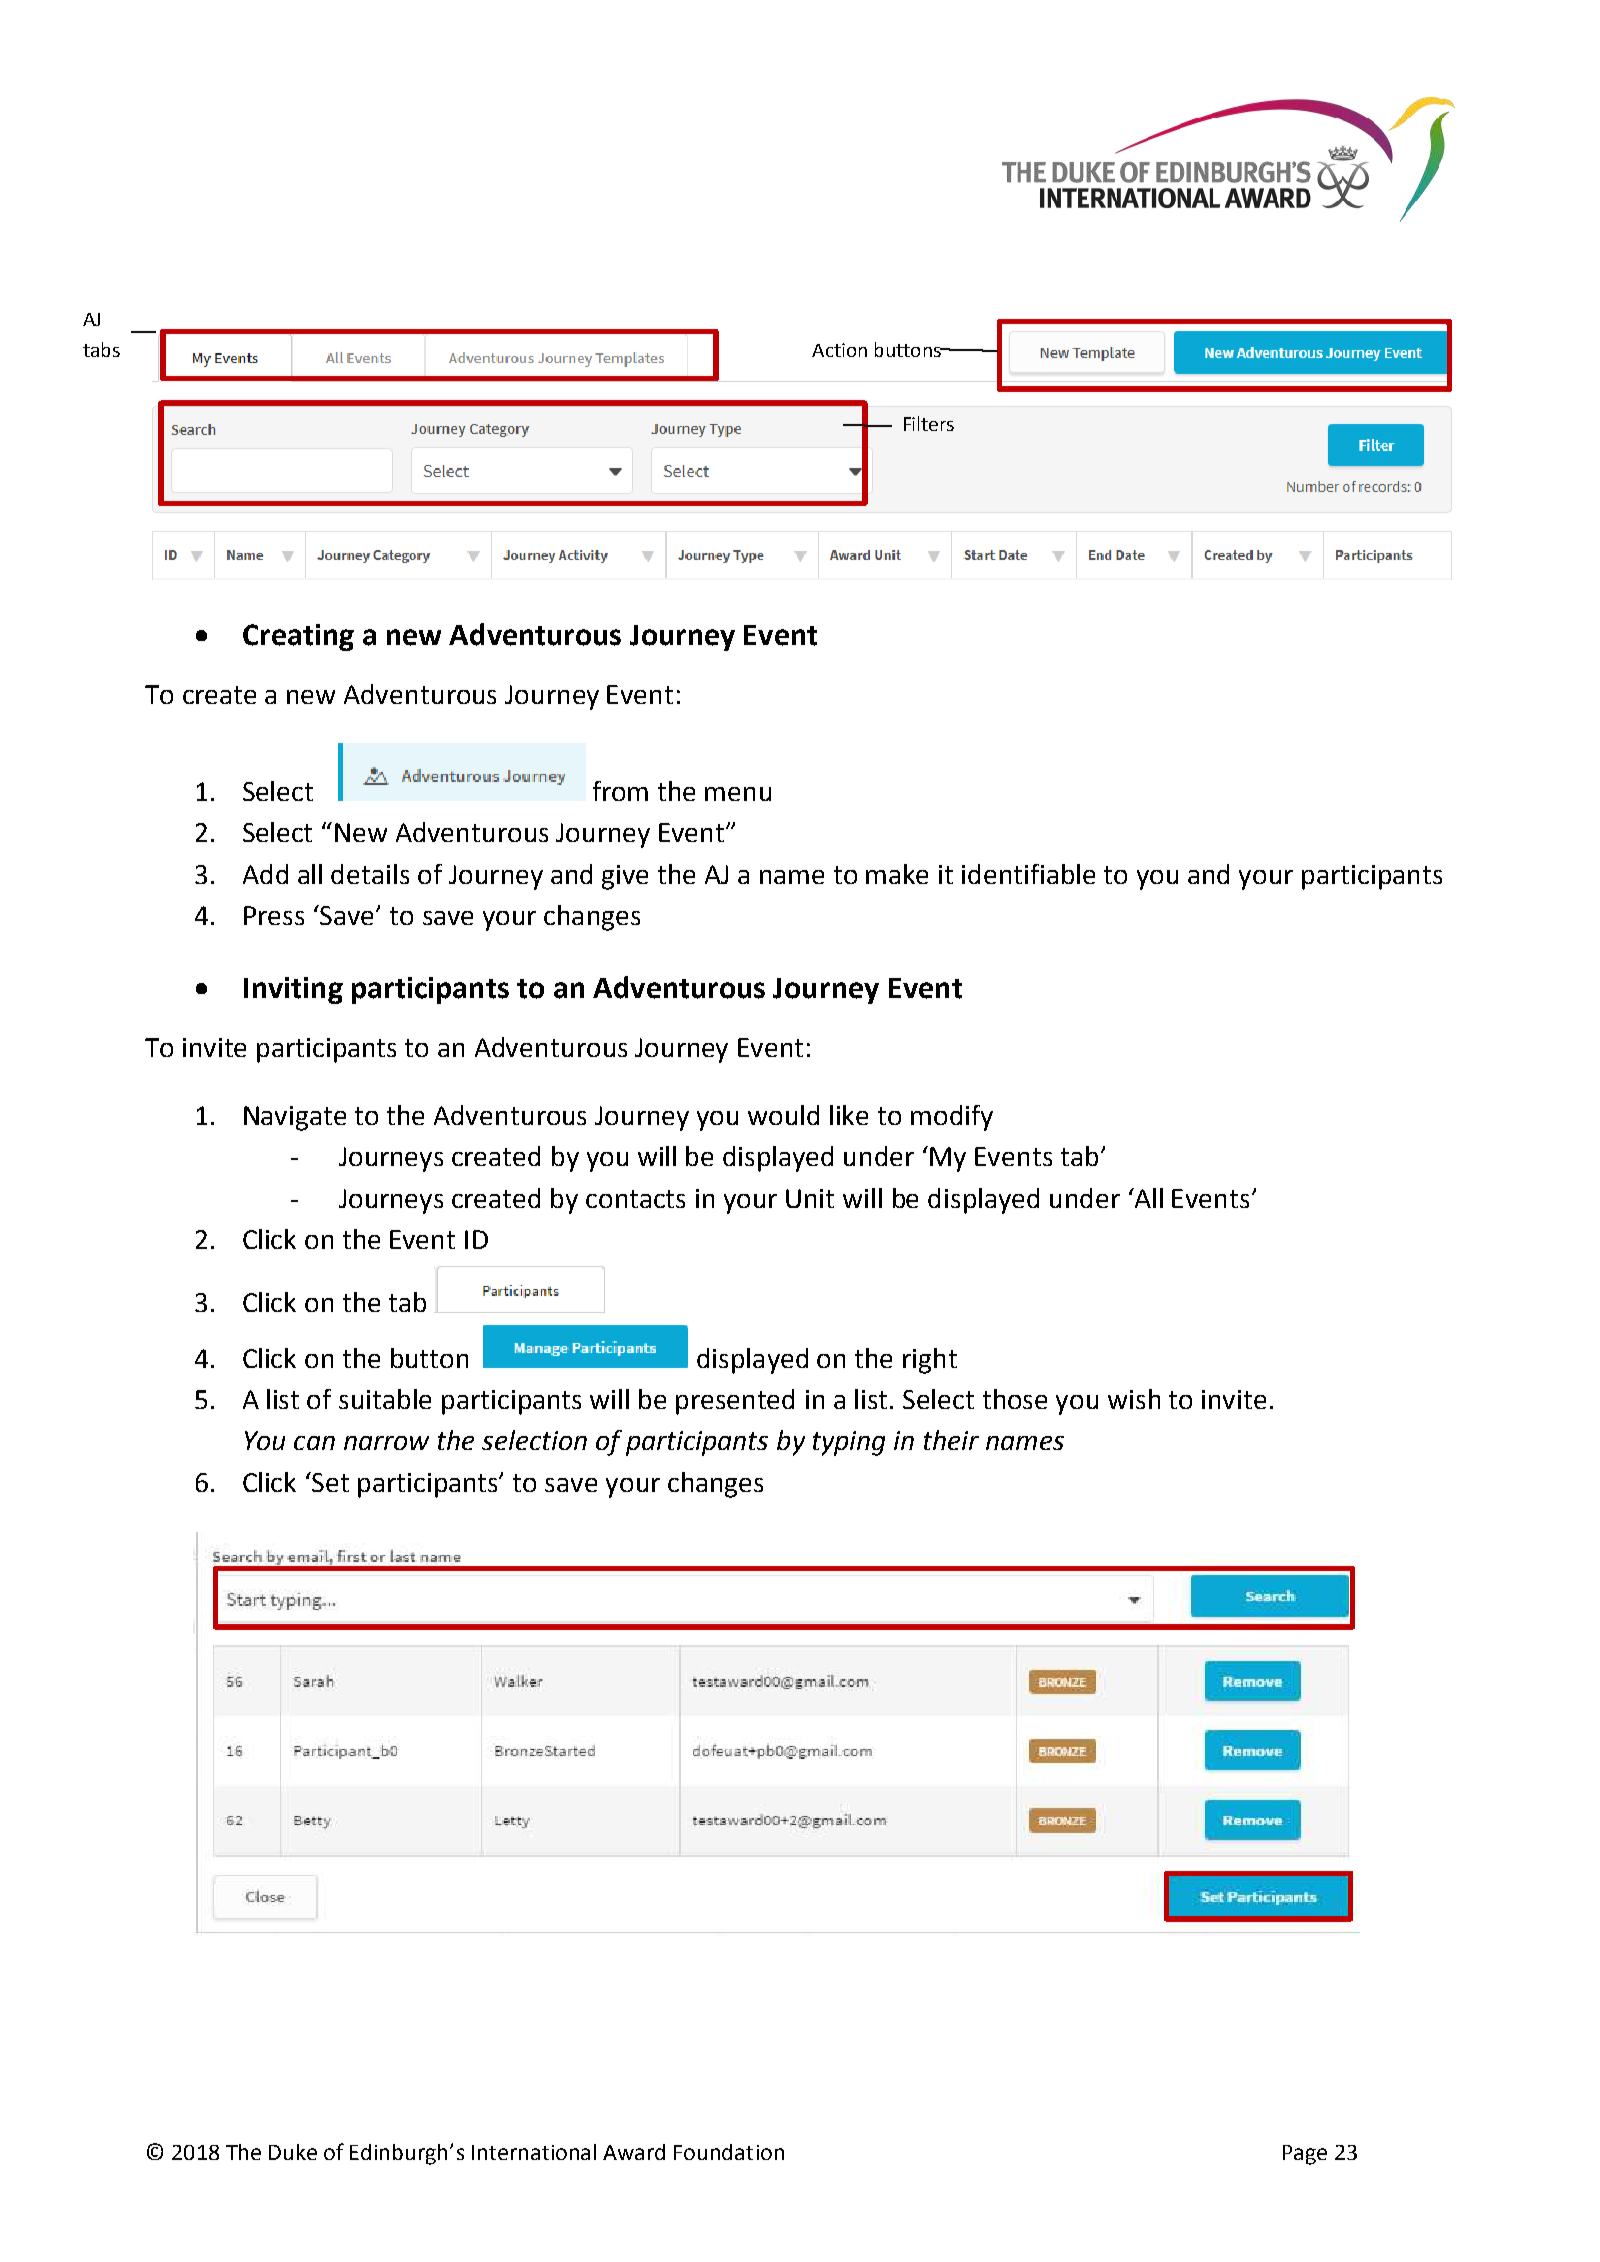 This screenshot has width=1600, height=2262. Describe the element at coordinates (1134, 1399) in the screenshot. I see `wish` at that location.
